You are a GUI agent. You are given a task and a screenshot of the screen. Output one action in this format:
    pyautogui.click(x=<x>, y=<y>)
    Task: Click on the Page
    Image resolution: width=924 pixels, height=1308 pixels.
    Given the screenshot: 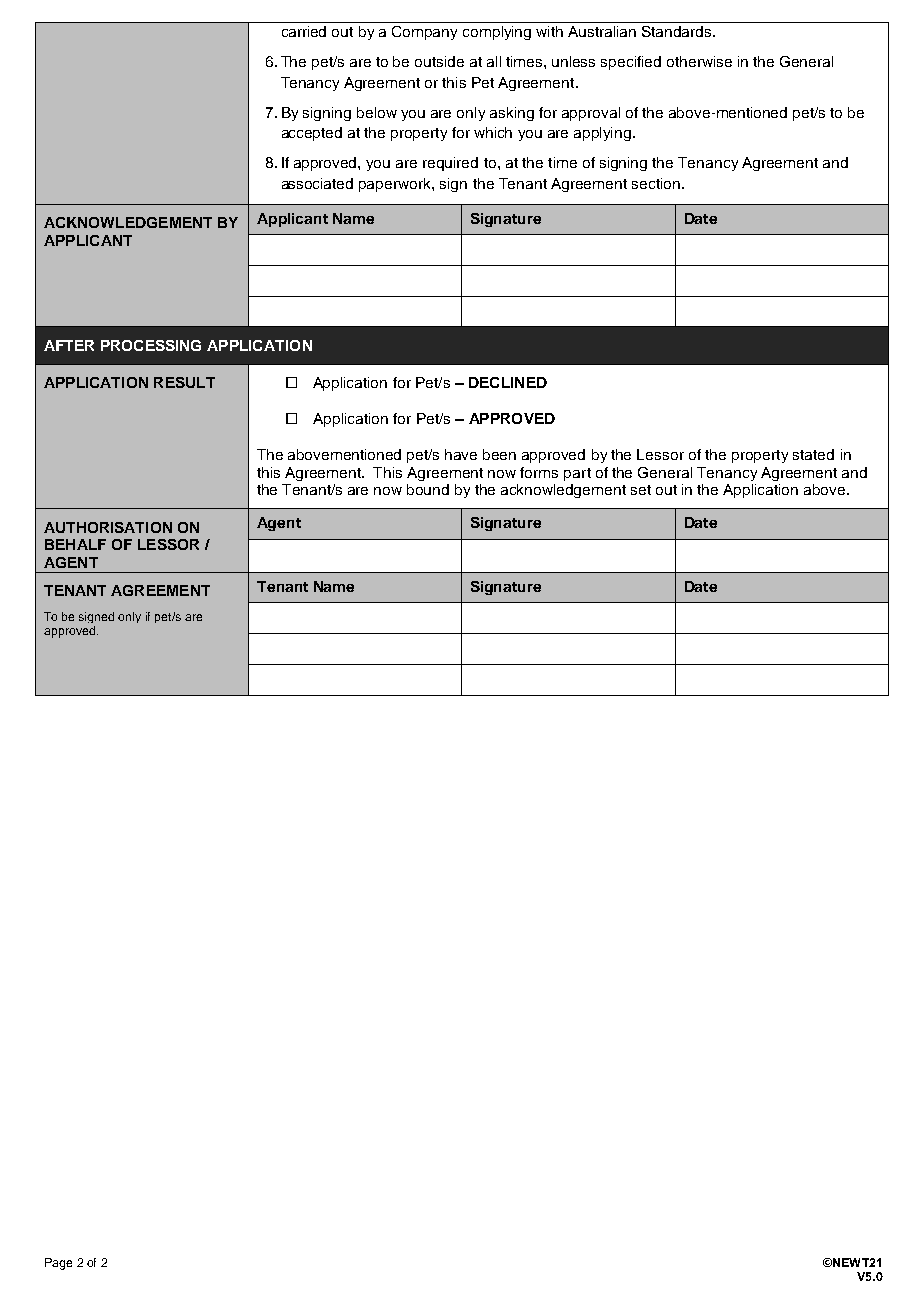 What is the action you would take?
    pyautogui.click(x=58, y=1264)
